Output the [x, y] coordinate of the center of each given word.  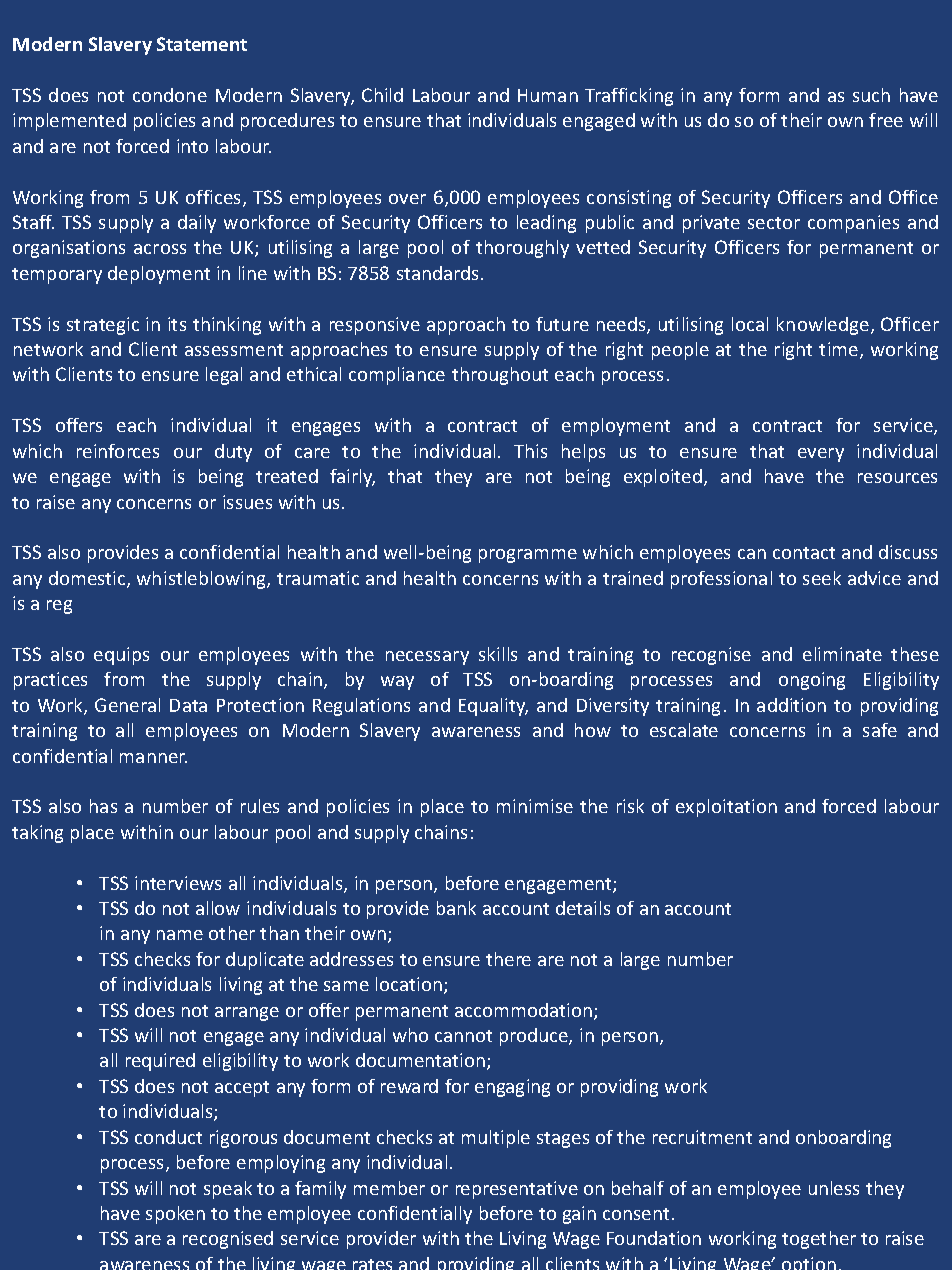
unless [834, 1188]
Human [548, 95]
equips [121, 656]
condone [170, 95]
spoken [175, 1215]
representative [517, 1190]
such [871, 95]
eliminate [842, 654]
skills [498, 654]
